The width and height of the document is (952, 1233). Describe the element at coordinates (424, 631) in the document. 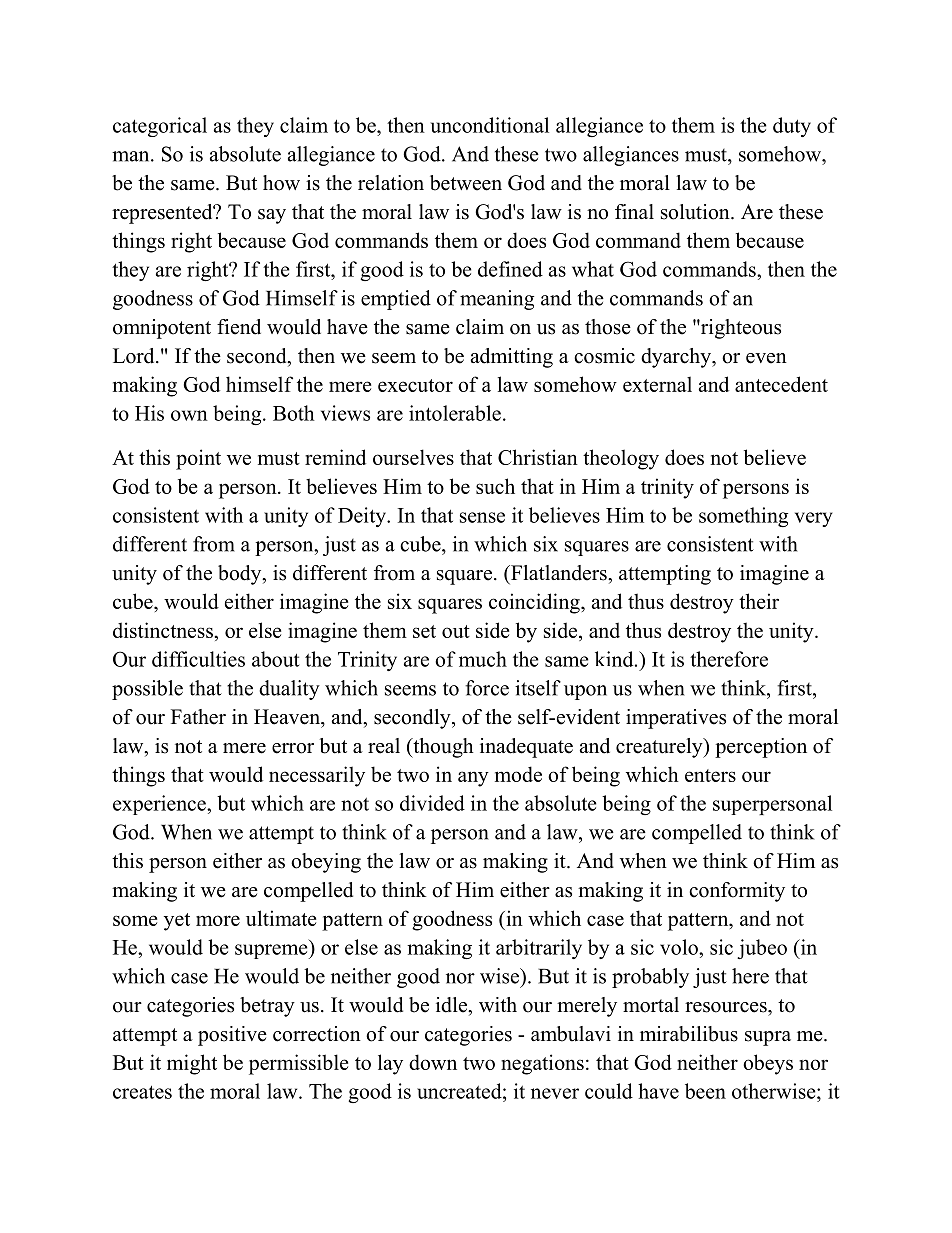

I see `set` at that location.
